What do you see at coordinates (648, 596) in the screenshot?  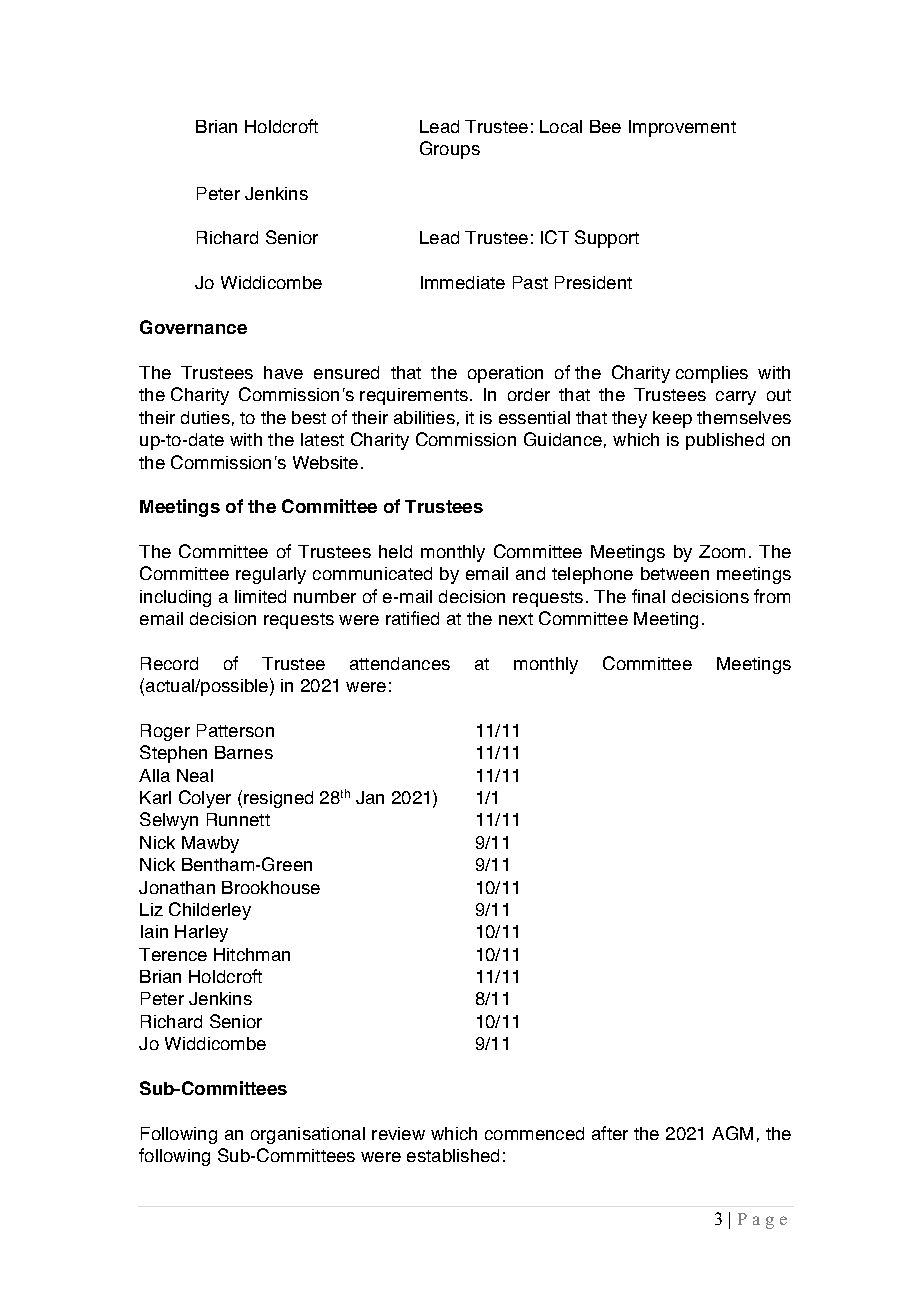 I see `final` at bounding box center [648, 596].
